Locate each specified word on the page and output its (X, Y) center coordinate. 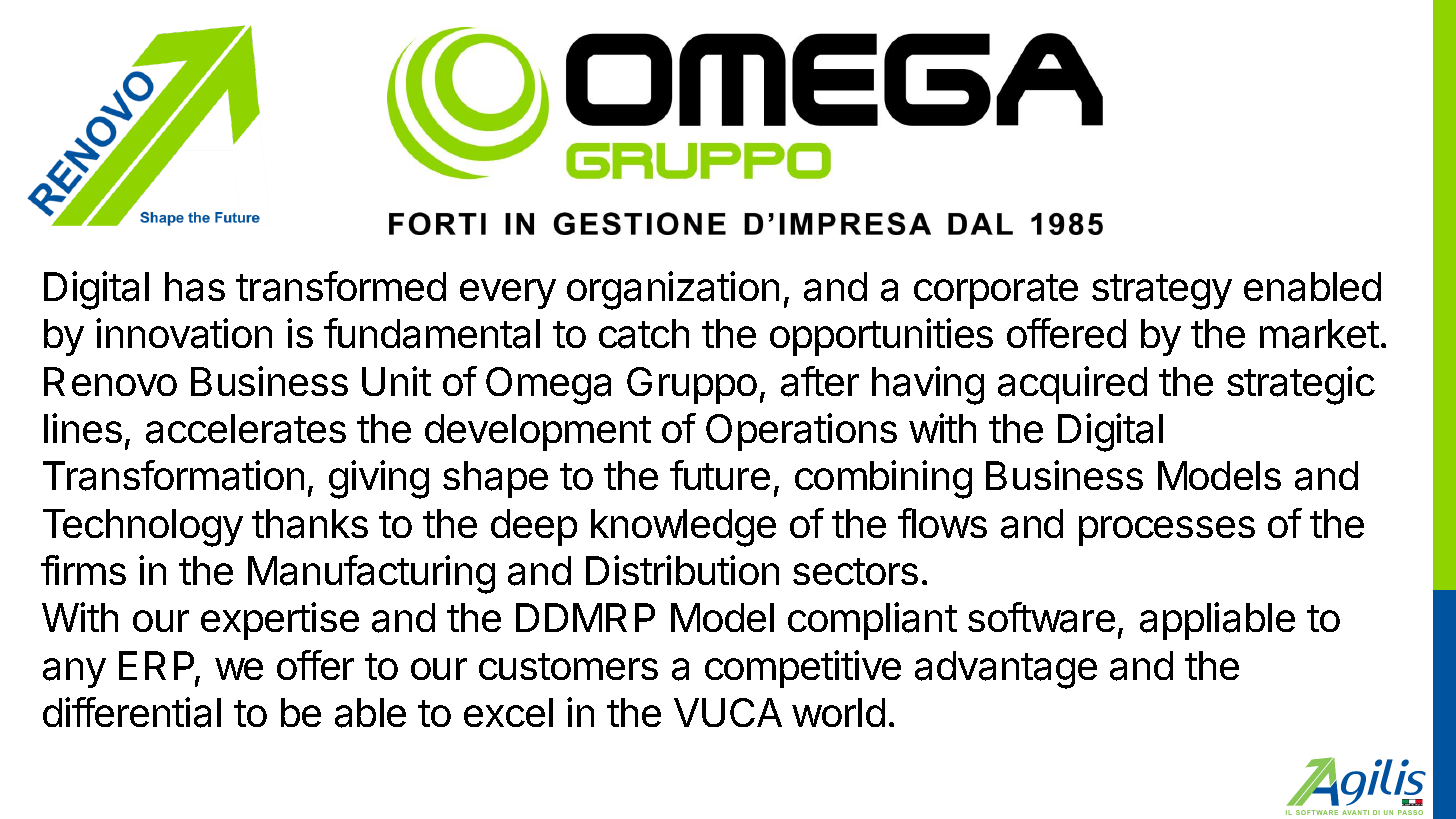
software (1041, 617)
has (195, 287)
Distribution (682, 570)
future (720, 475)
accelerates (246, 429)
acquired (1072, 385)
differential (132, 712)
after (820, 381)
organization (673, 290)
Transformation (173, 475)
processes (1167, 531)
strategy (1162, 292)
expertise (280, 621)
